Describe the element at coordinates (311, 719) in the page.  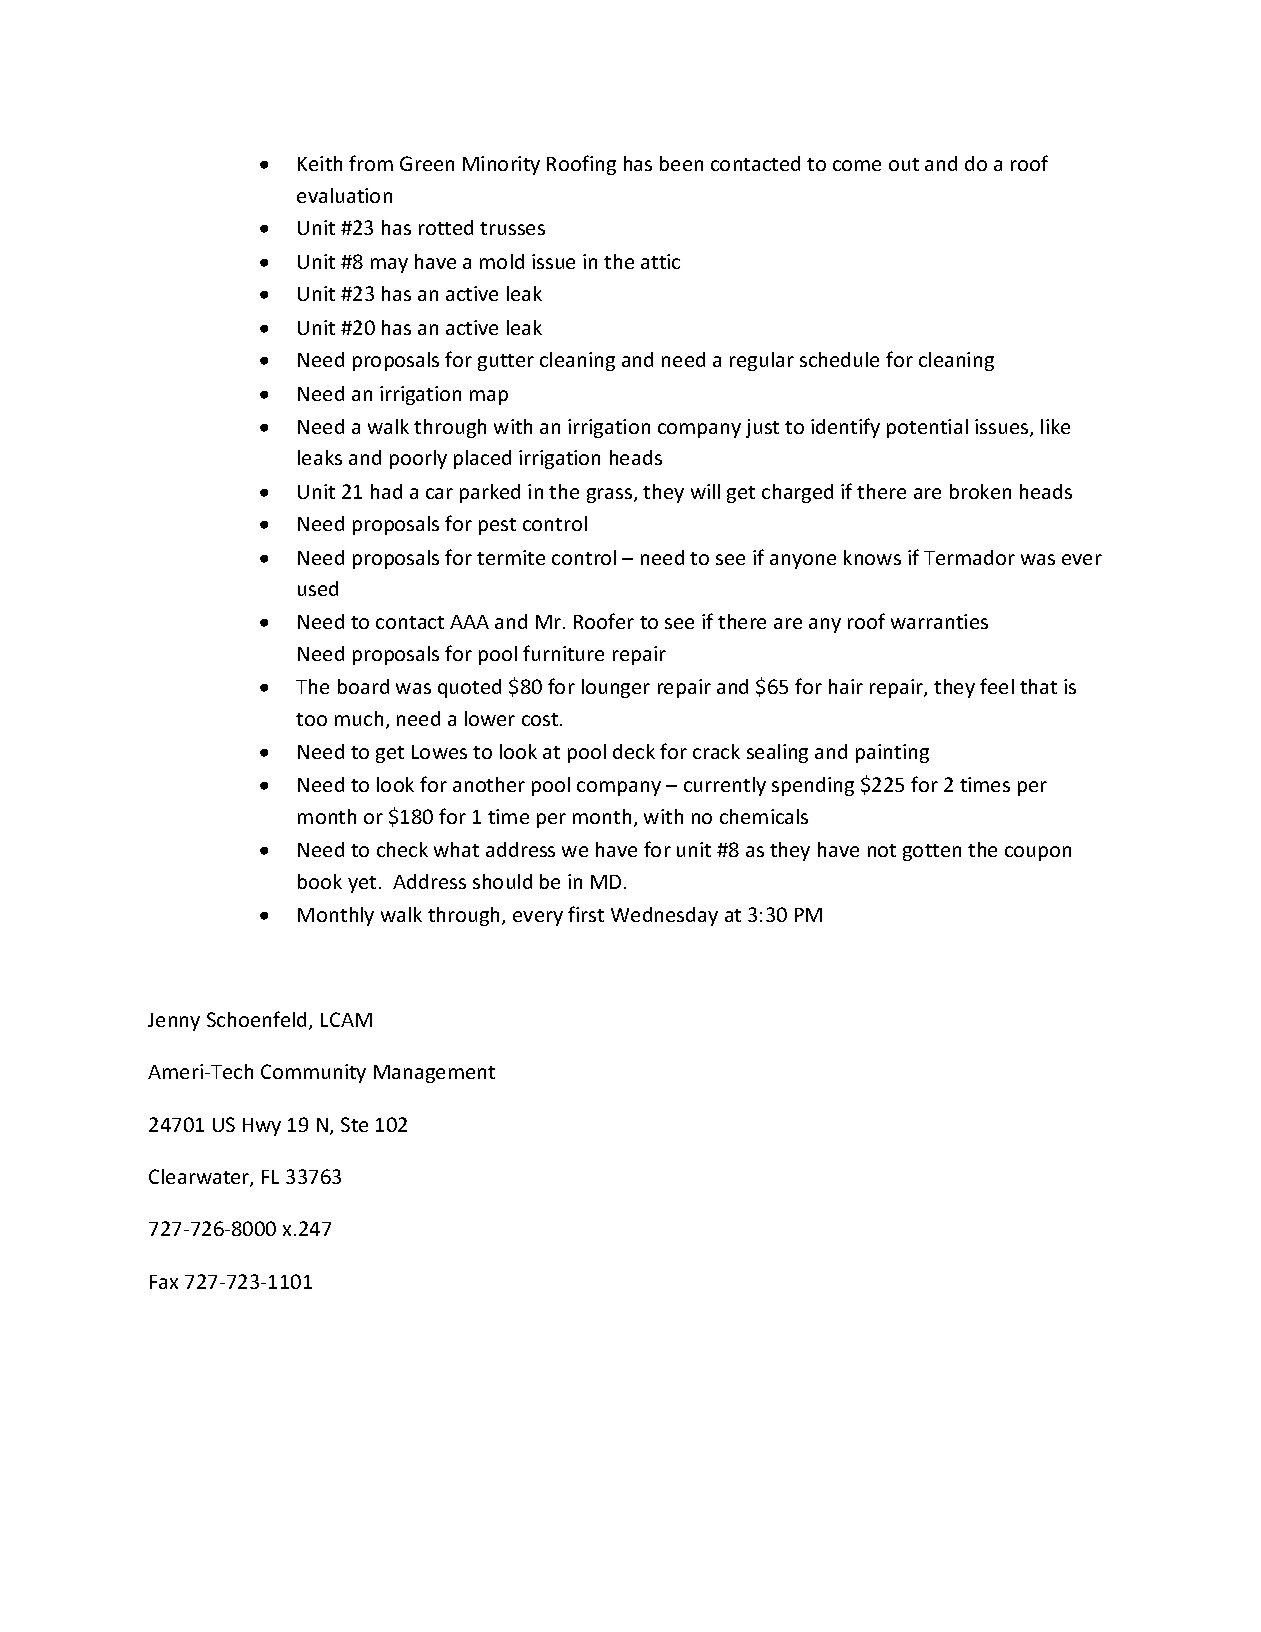
I see `too` at that location.
